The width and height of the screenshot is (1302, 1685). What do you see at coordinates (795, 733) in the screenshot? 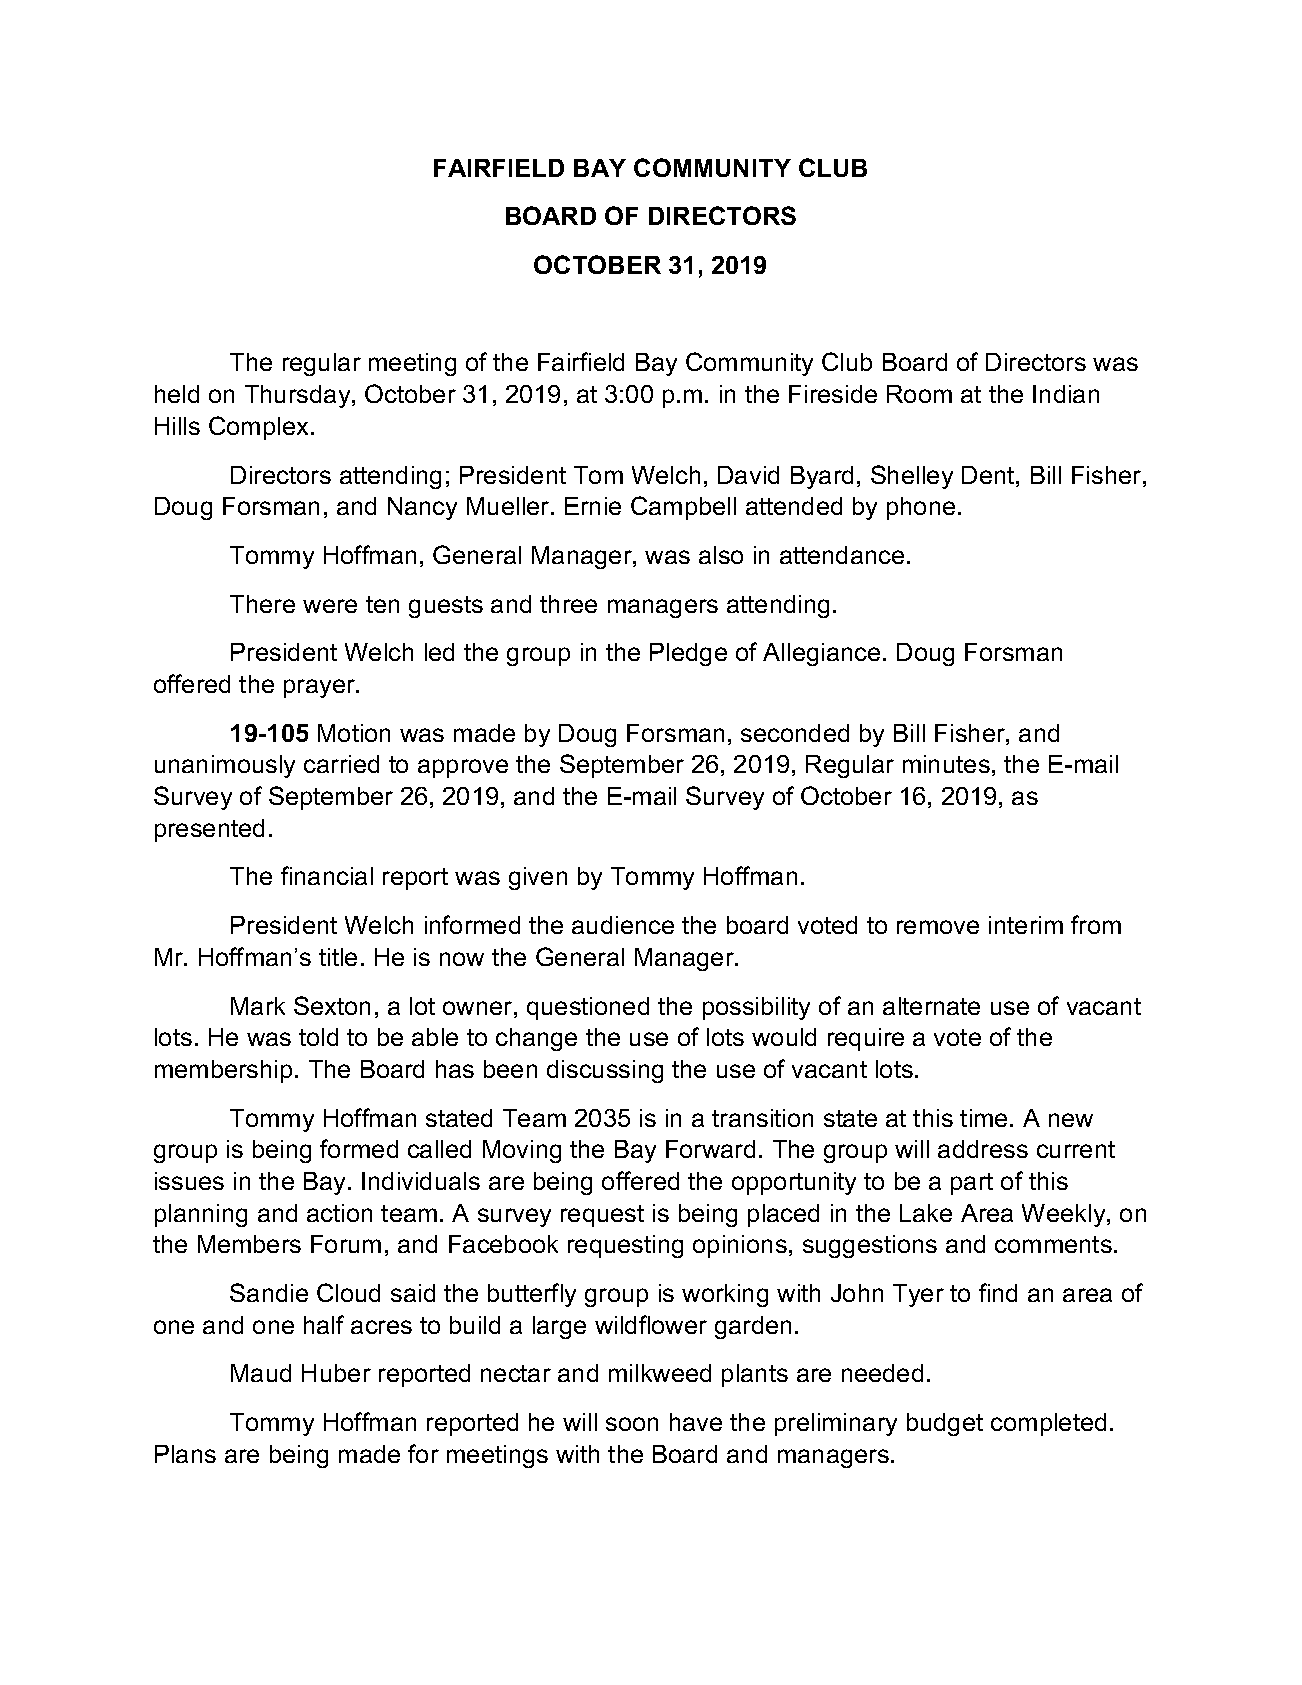
I see `seconded` at bounding box center [795, 733].
